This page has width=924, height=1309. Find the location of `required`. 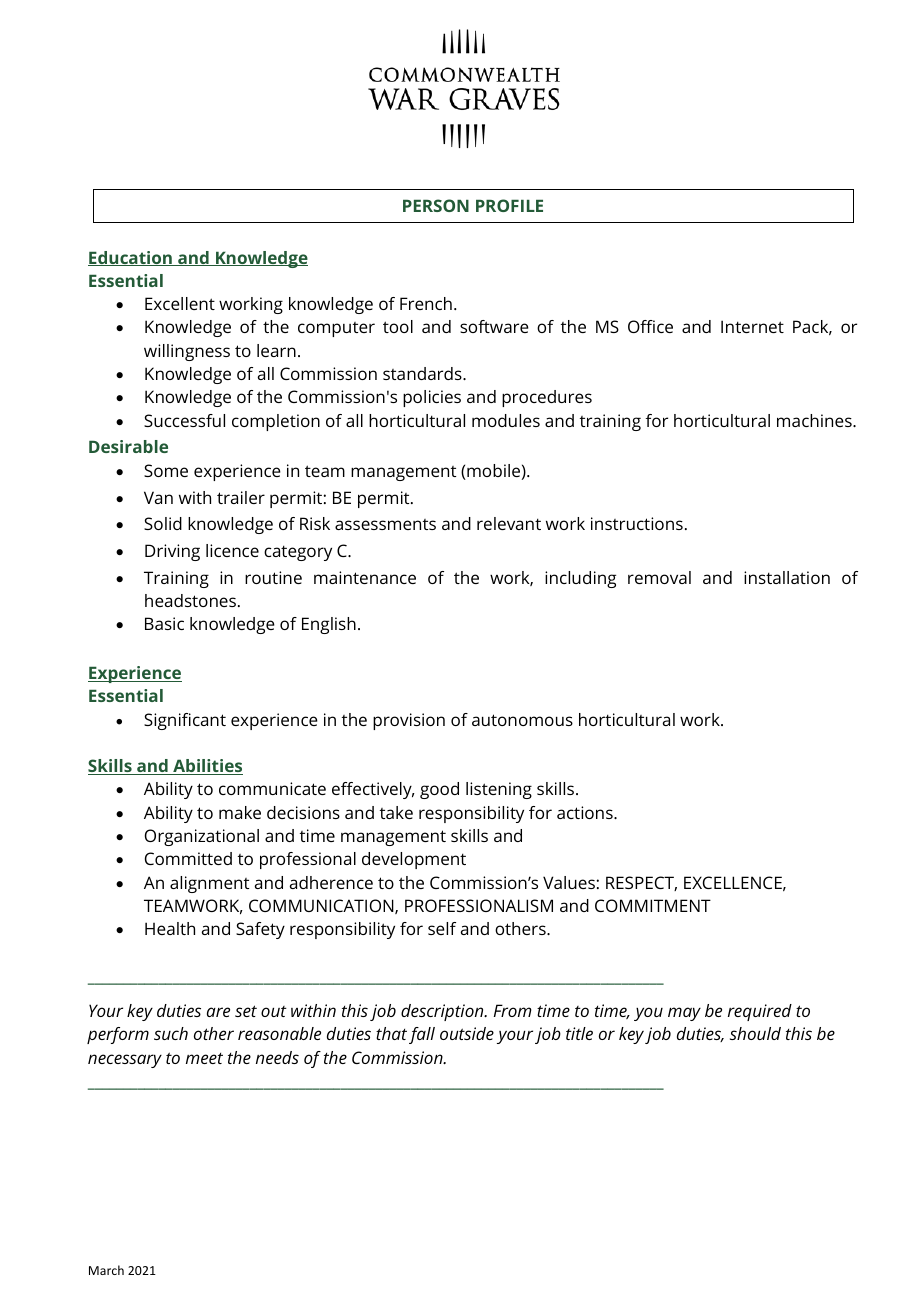

required is located at coordinates (760, 1012).
